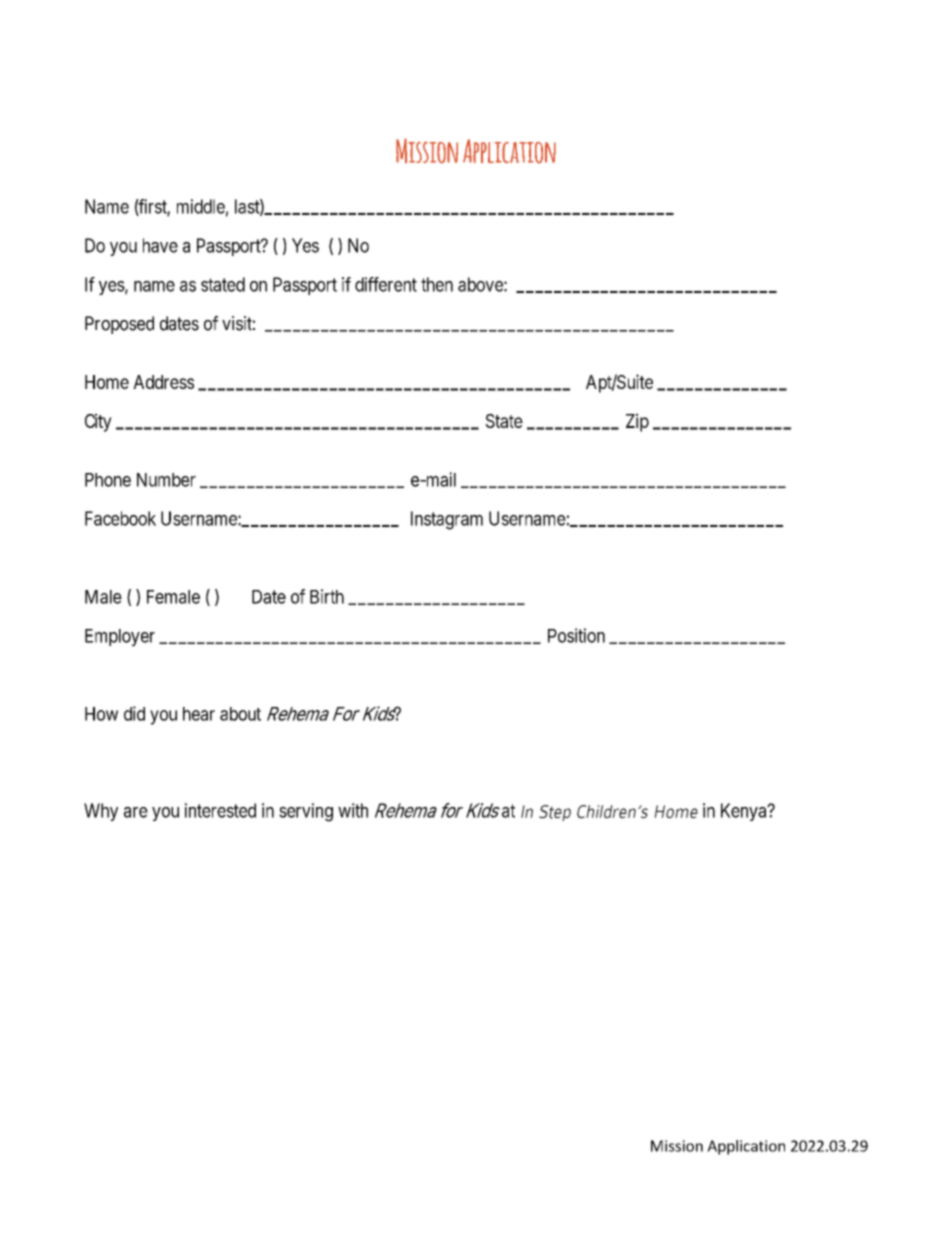 This screenshot has height=1233, width=952. What do you see at coordinates (160, 245) in the screenshot?
I see `have` at bounding box center [160, 245].
